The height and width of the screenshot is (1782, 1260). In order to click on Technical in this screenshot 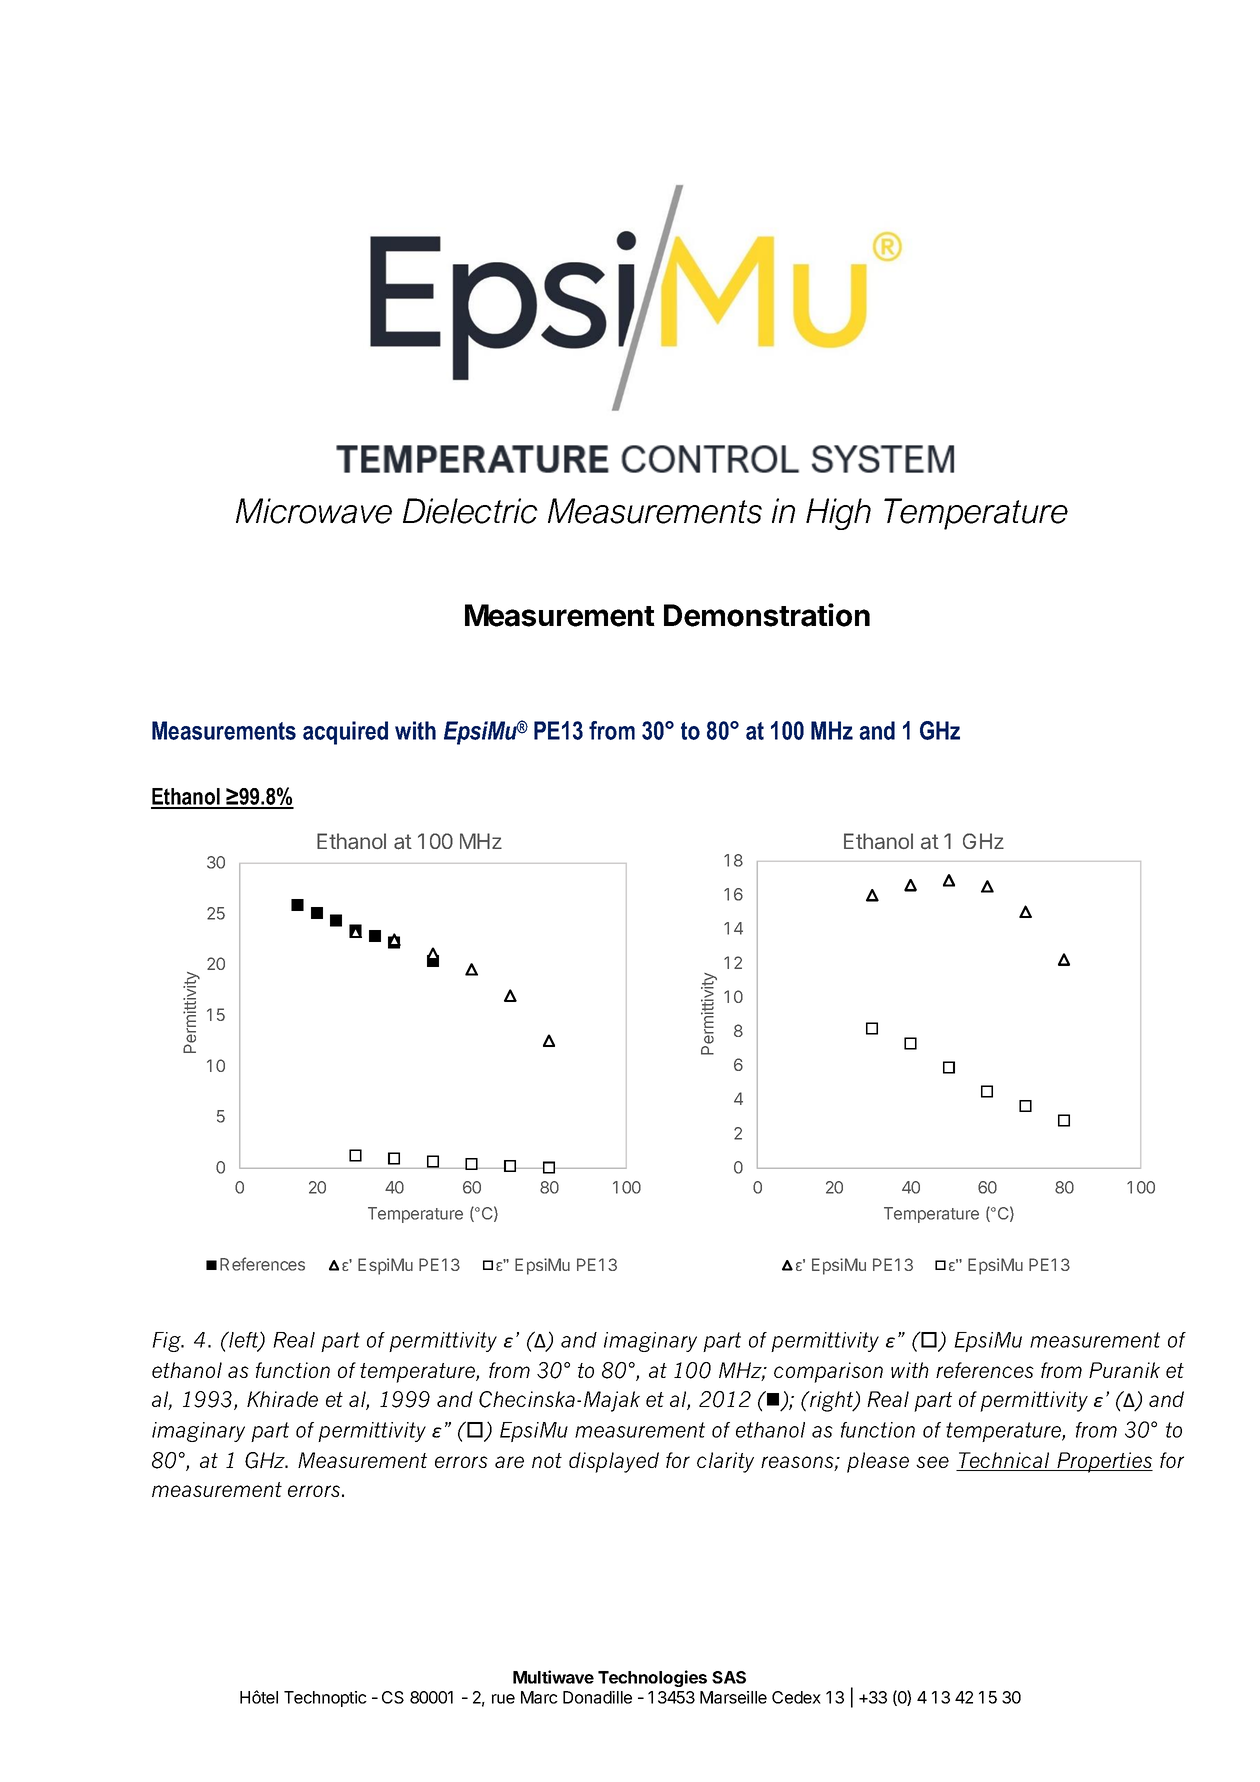, I will do `click(1004, 1461)`.
